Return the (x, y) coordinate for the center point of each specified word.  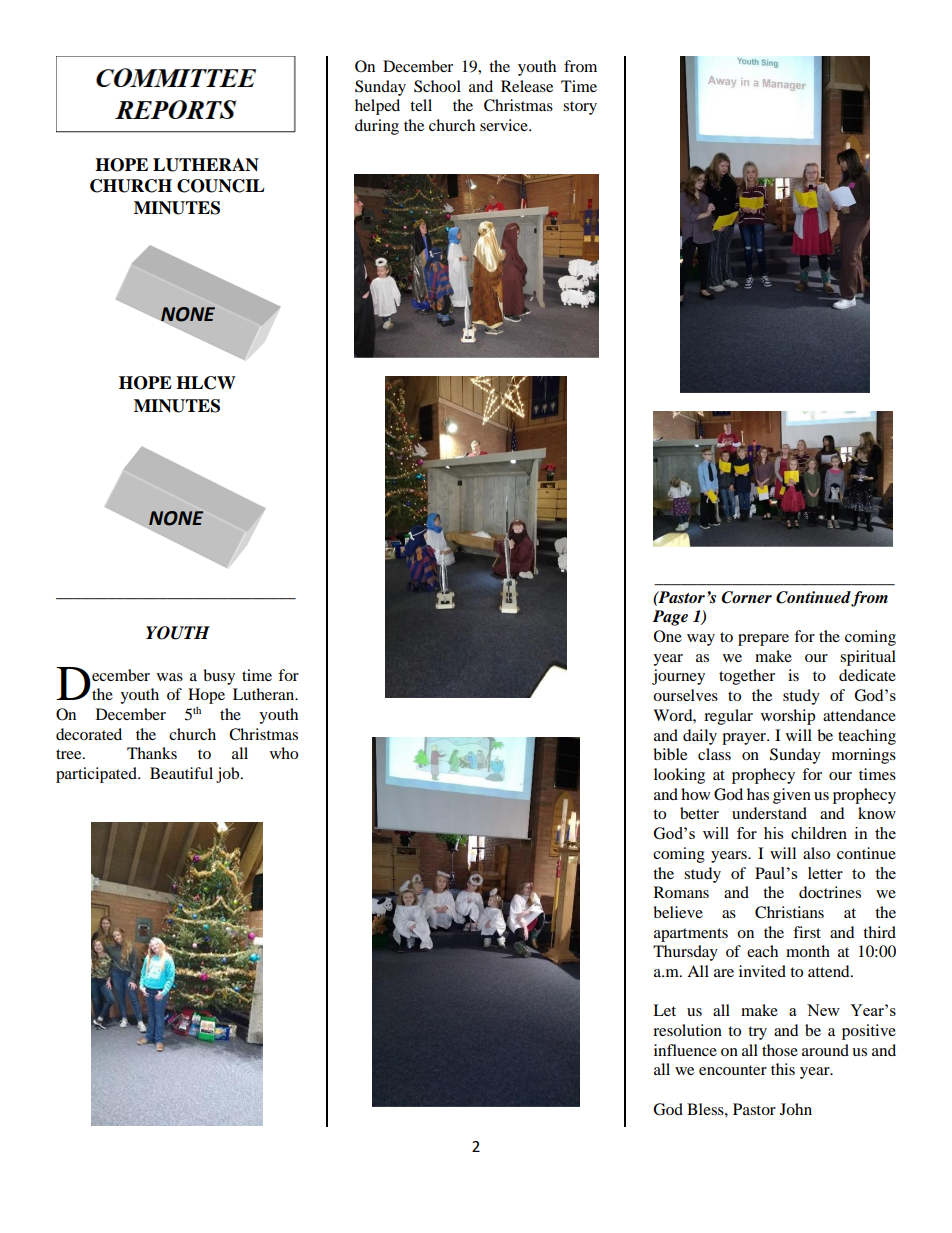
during (377, 127)
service (505, 125)
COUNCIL (221, 186)
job (229, 775)
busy (219, 677)
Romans (681, 892)
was (170, 677)
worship (788, 717)
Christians (789, 912)
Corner (747, 597)
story (580, 108)
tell (421, 105)
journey (678, 677)
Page (670, 618)
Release (527, 86)
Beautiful (181, 773)
